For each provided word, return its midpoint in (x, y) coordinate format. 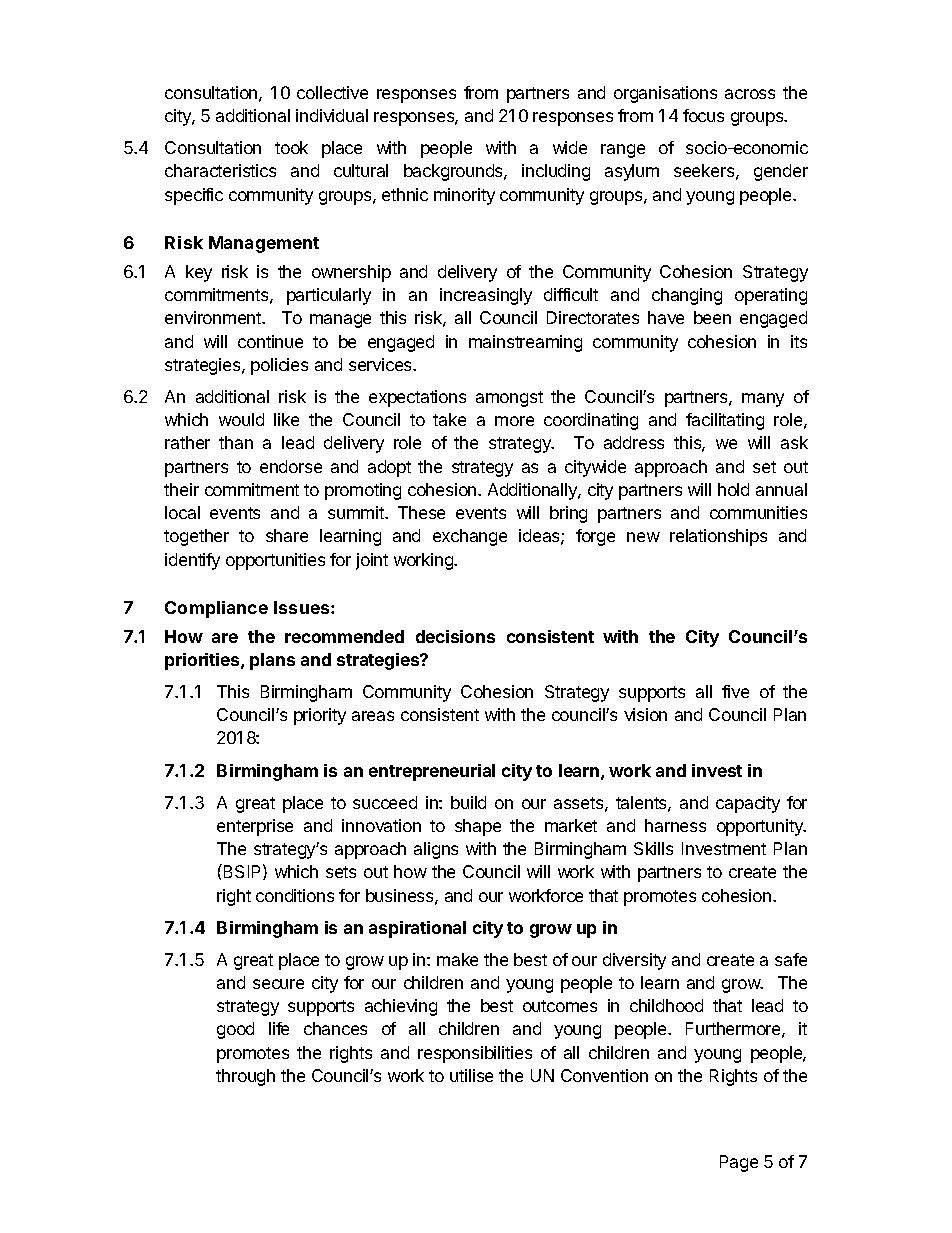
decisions (455, 636)
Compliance (216, 609)
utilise (471, 1075)
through (245, 1077)
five (735, 691)
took (291, 147)
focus (703, 115)
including (556, 172)
